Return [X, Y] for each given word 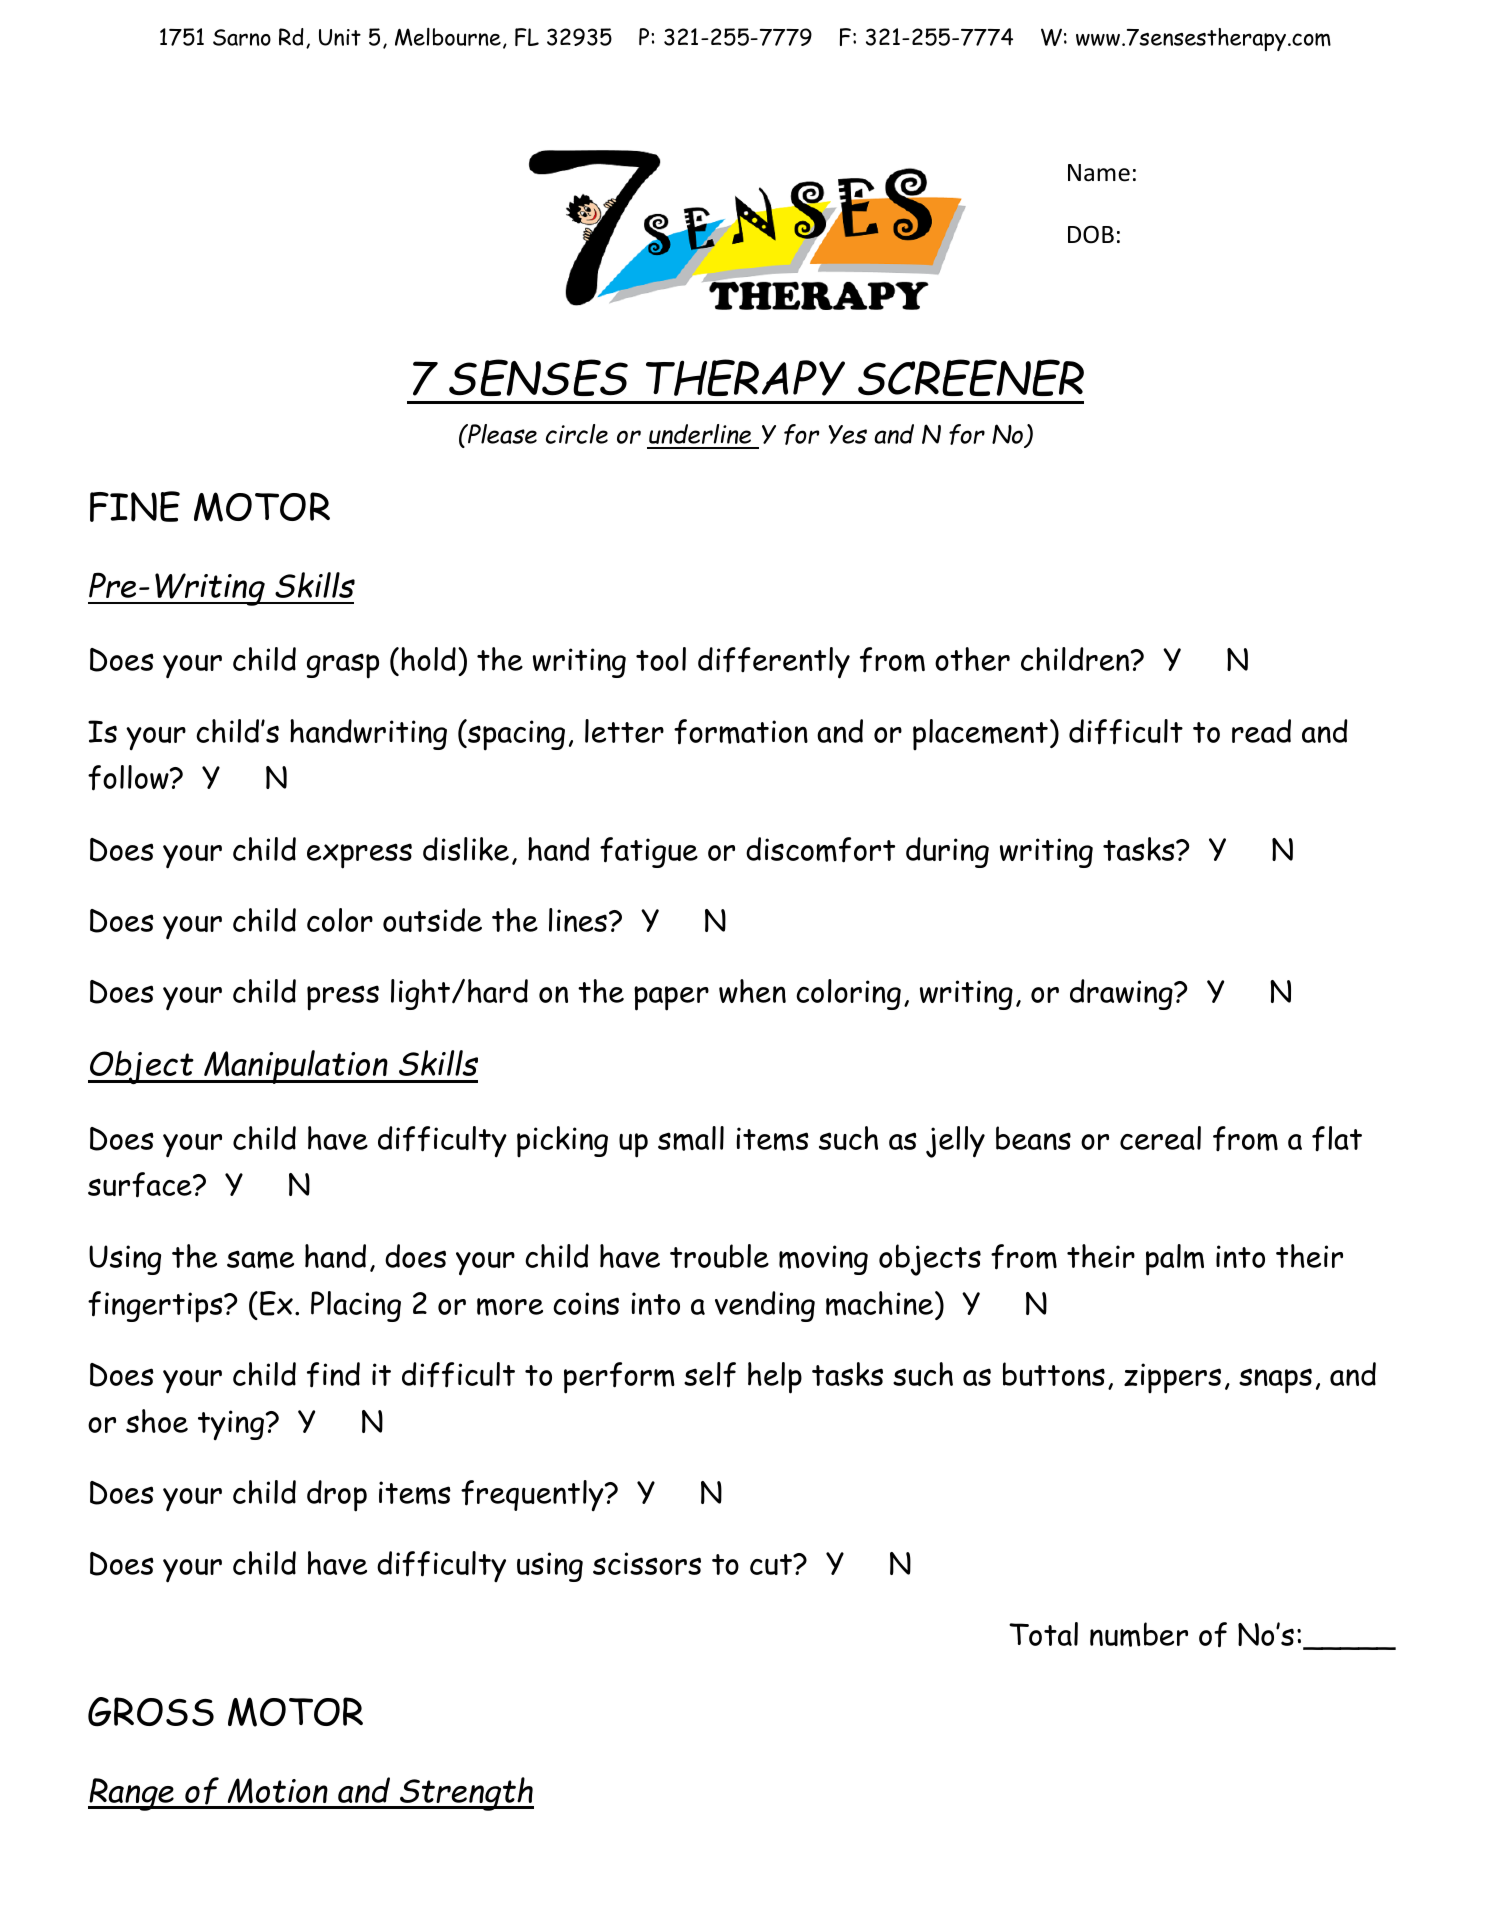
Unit [340, 37]
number [1139, 1634]
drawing [1122, 994]
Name [1099, 173]
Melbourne [448, 37]
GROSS [151, 1712]
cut [772, 1564]
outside [432, 920]
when [752, 991]
